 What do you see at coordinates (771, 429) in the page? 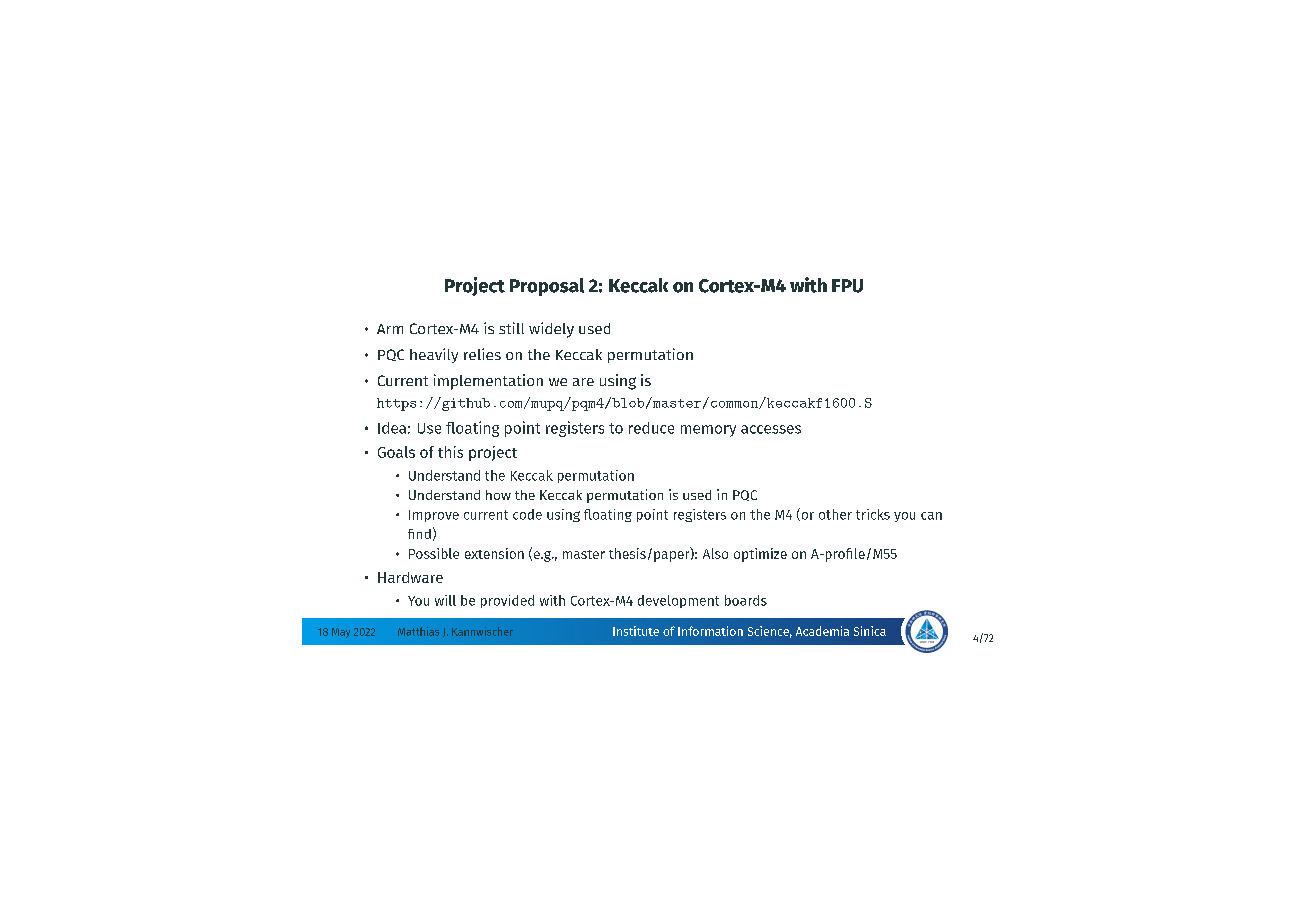
I see `accesses` at bounding box center [771, 429].
